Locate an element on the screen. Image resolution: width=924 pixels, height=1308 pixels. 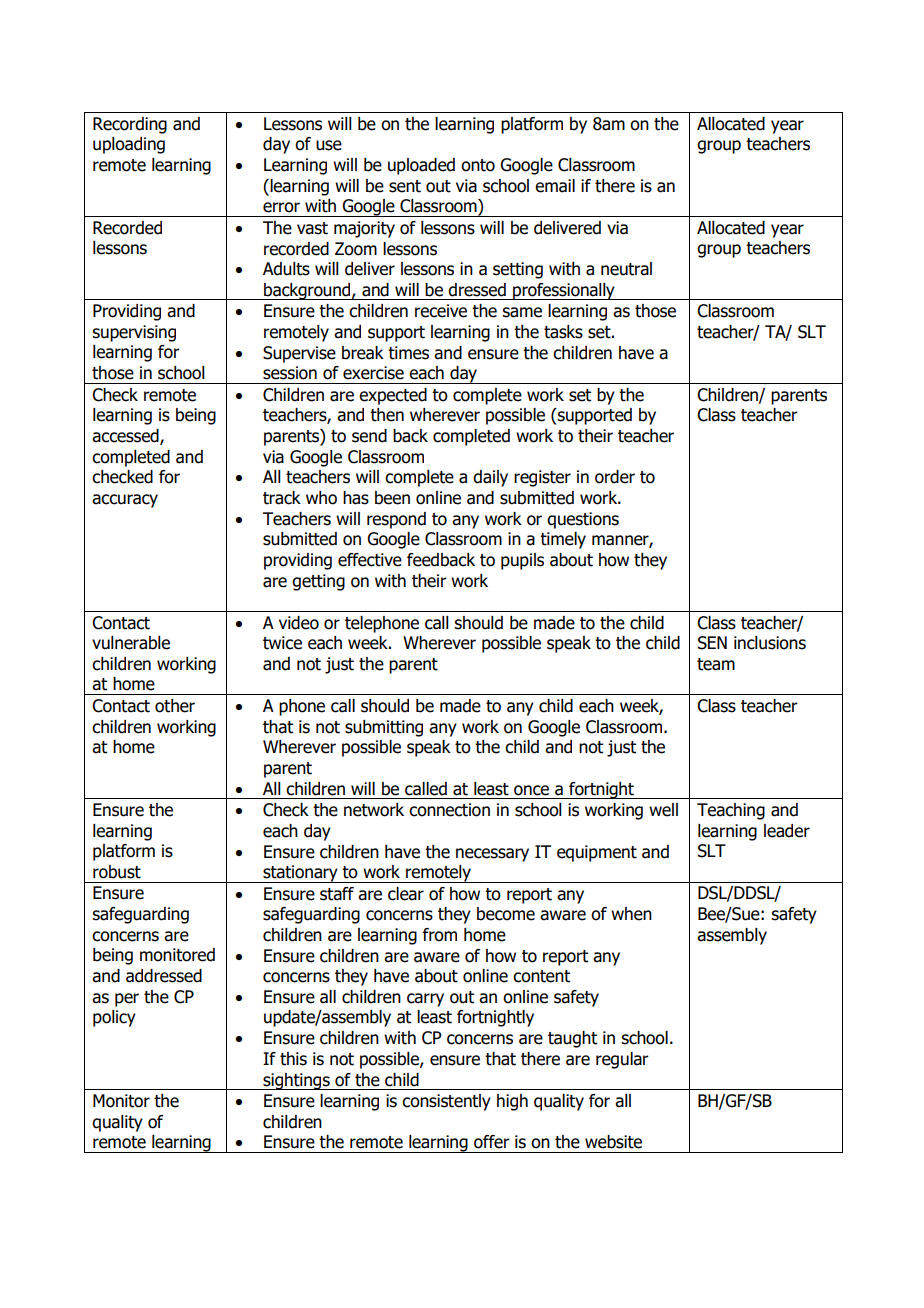
vulnerable is located at coordinates (131, 643).
